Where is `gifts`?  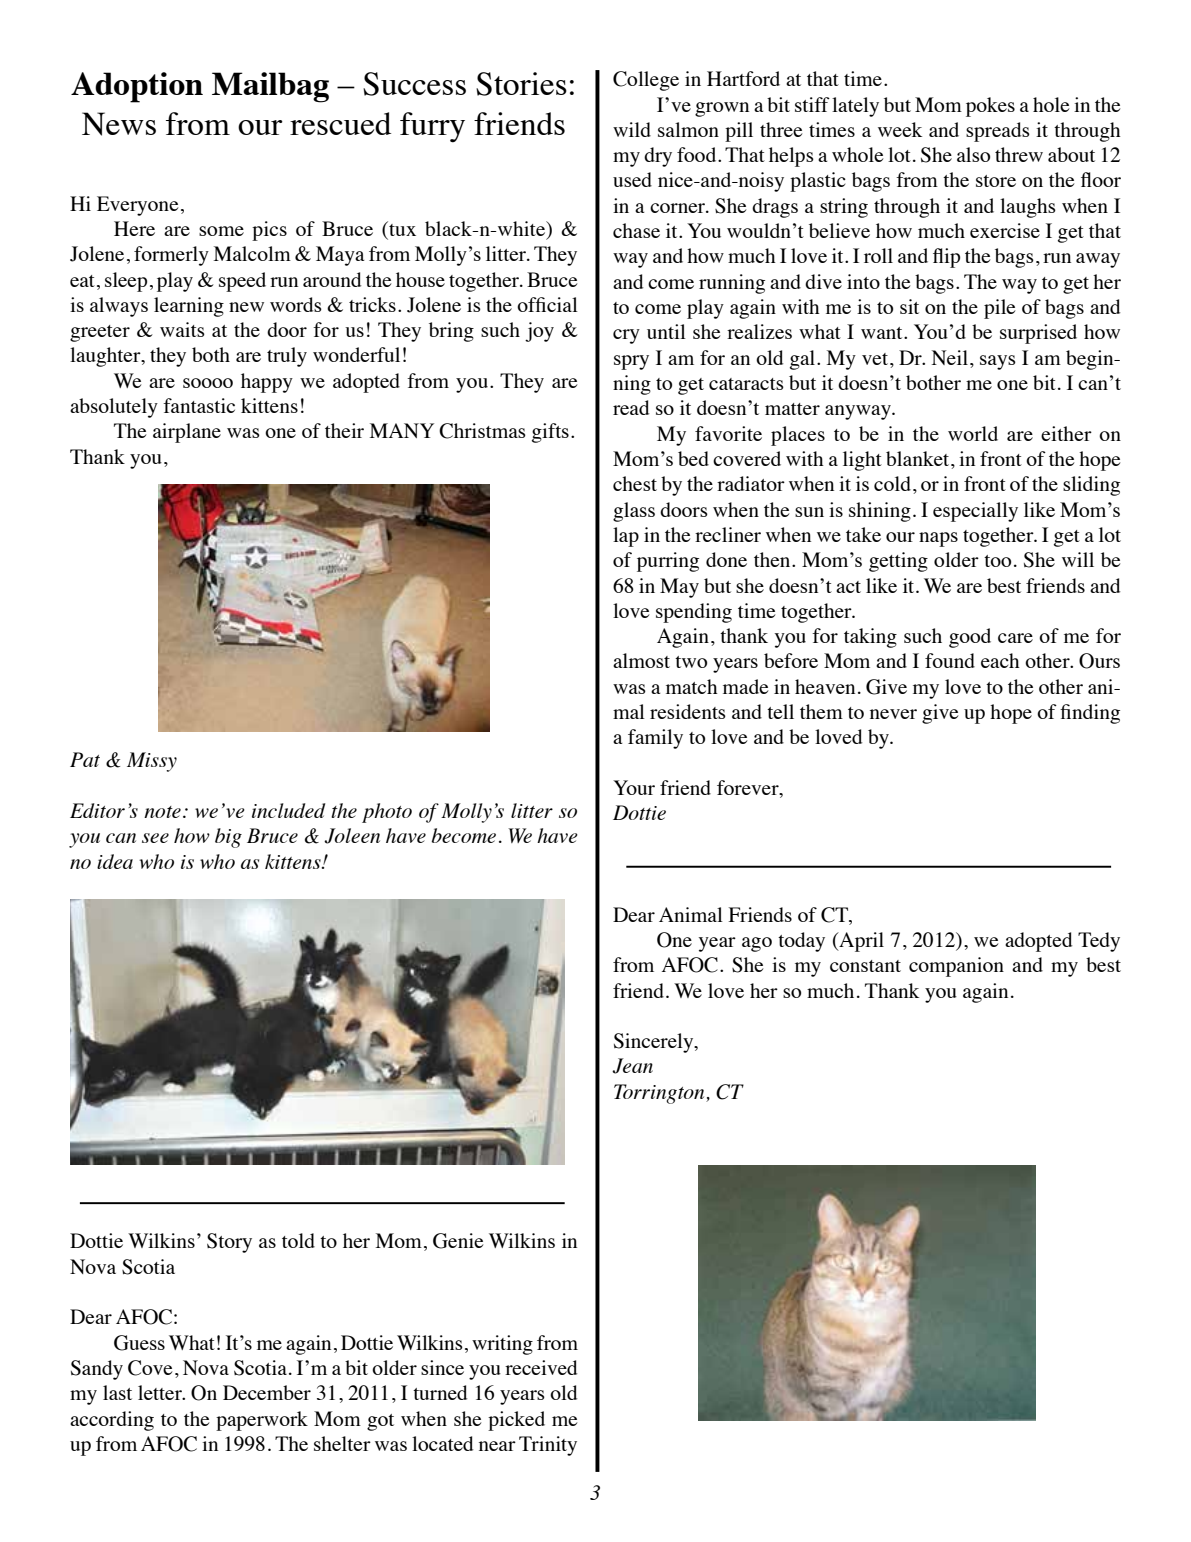 gifts is located at coordinates (550, 433).
